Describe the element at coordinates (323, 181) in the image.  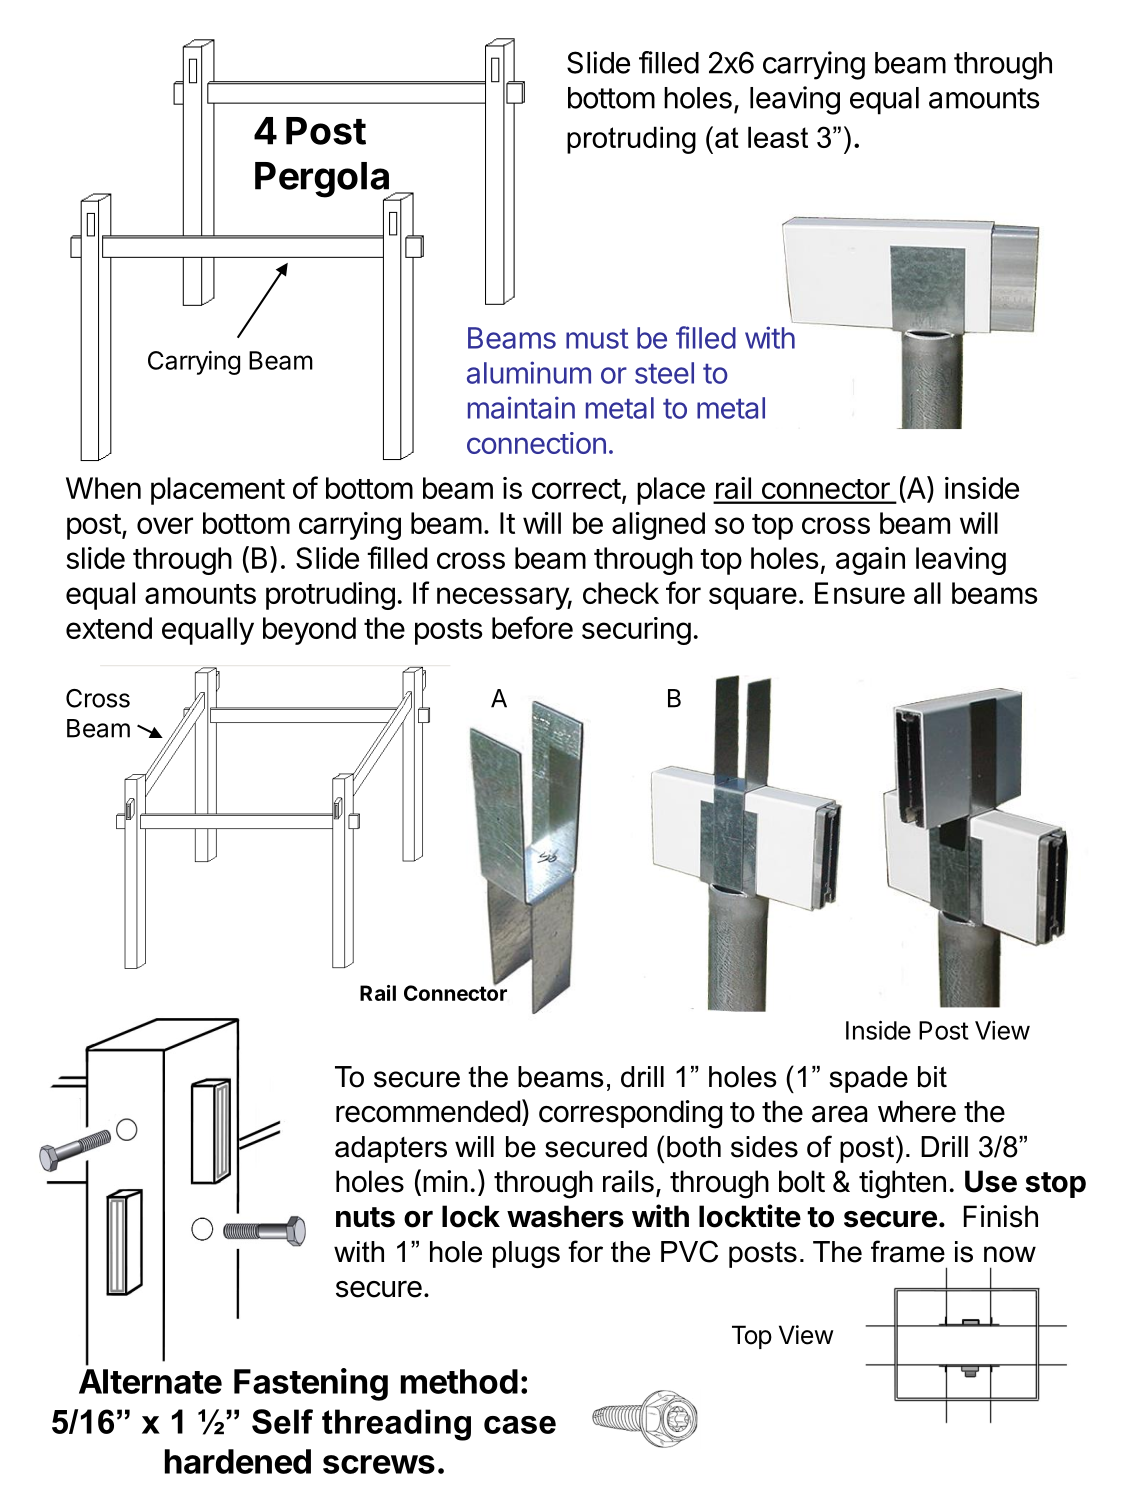
I see `Pergola` at that location.
